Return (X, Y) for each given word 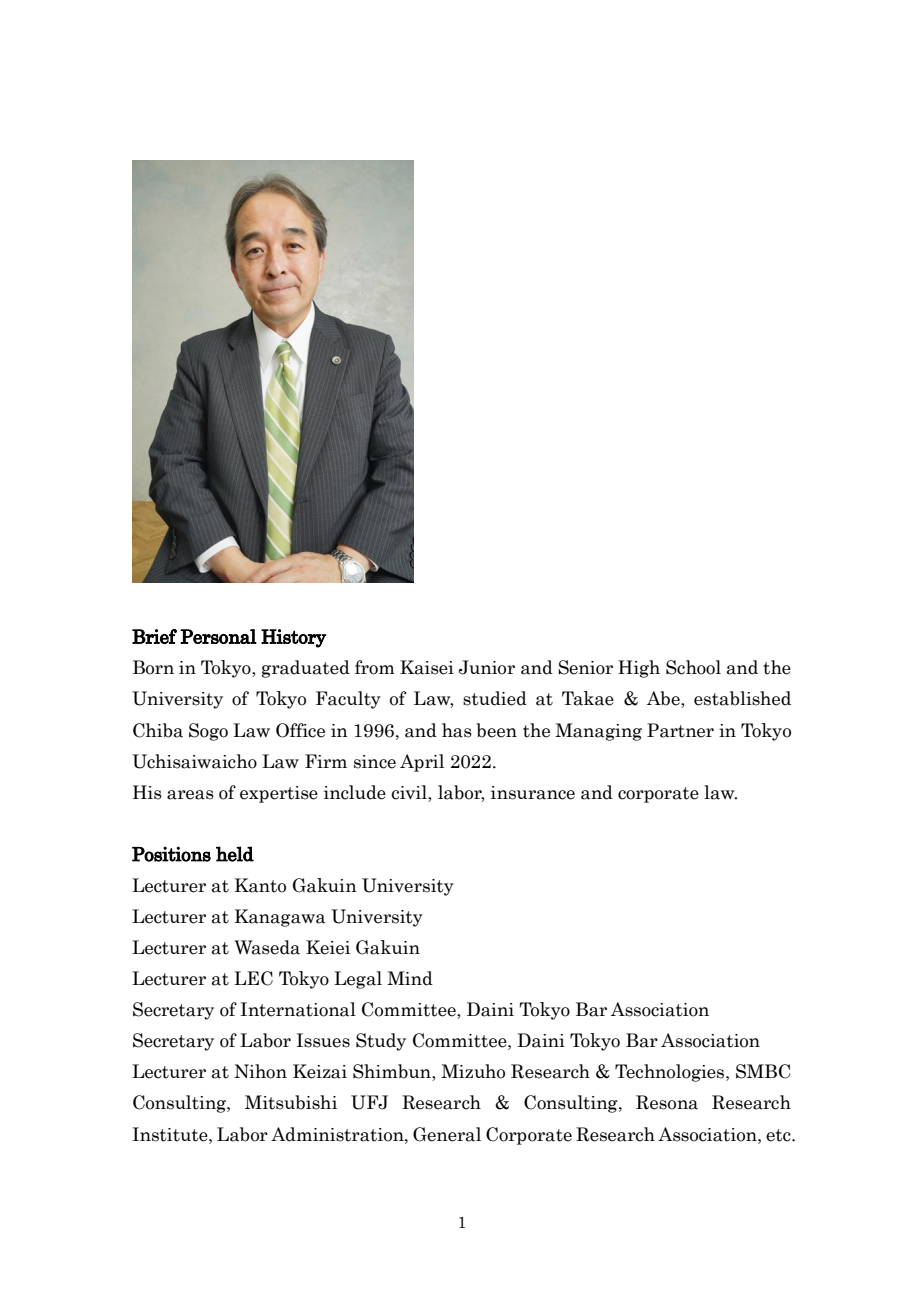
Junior (487, 667)
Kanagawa (279, 918)
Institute (171, 1134)
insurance (533, 793)
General (447, 1134)
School (693, 667)
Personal (218, 636)
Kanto (260, 885)
